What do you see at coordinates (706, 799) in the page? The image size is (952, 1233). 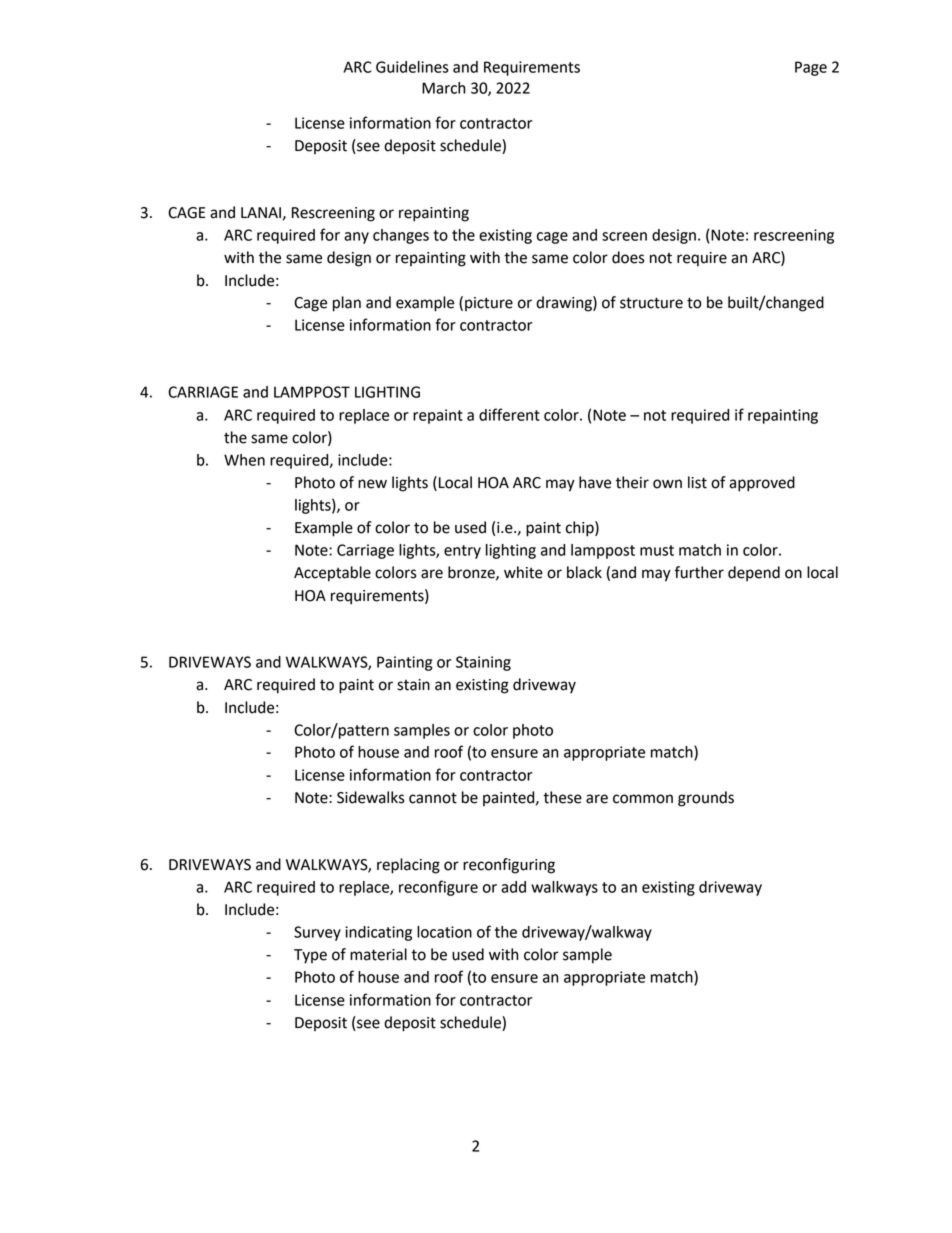 I see `grounds` at bounding box center [706, 799].
